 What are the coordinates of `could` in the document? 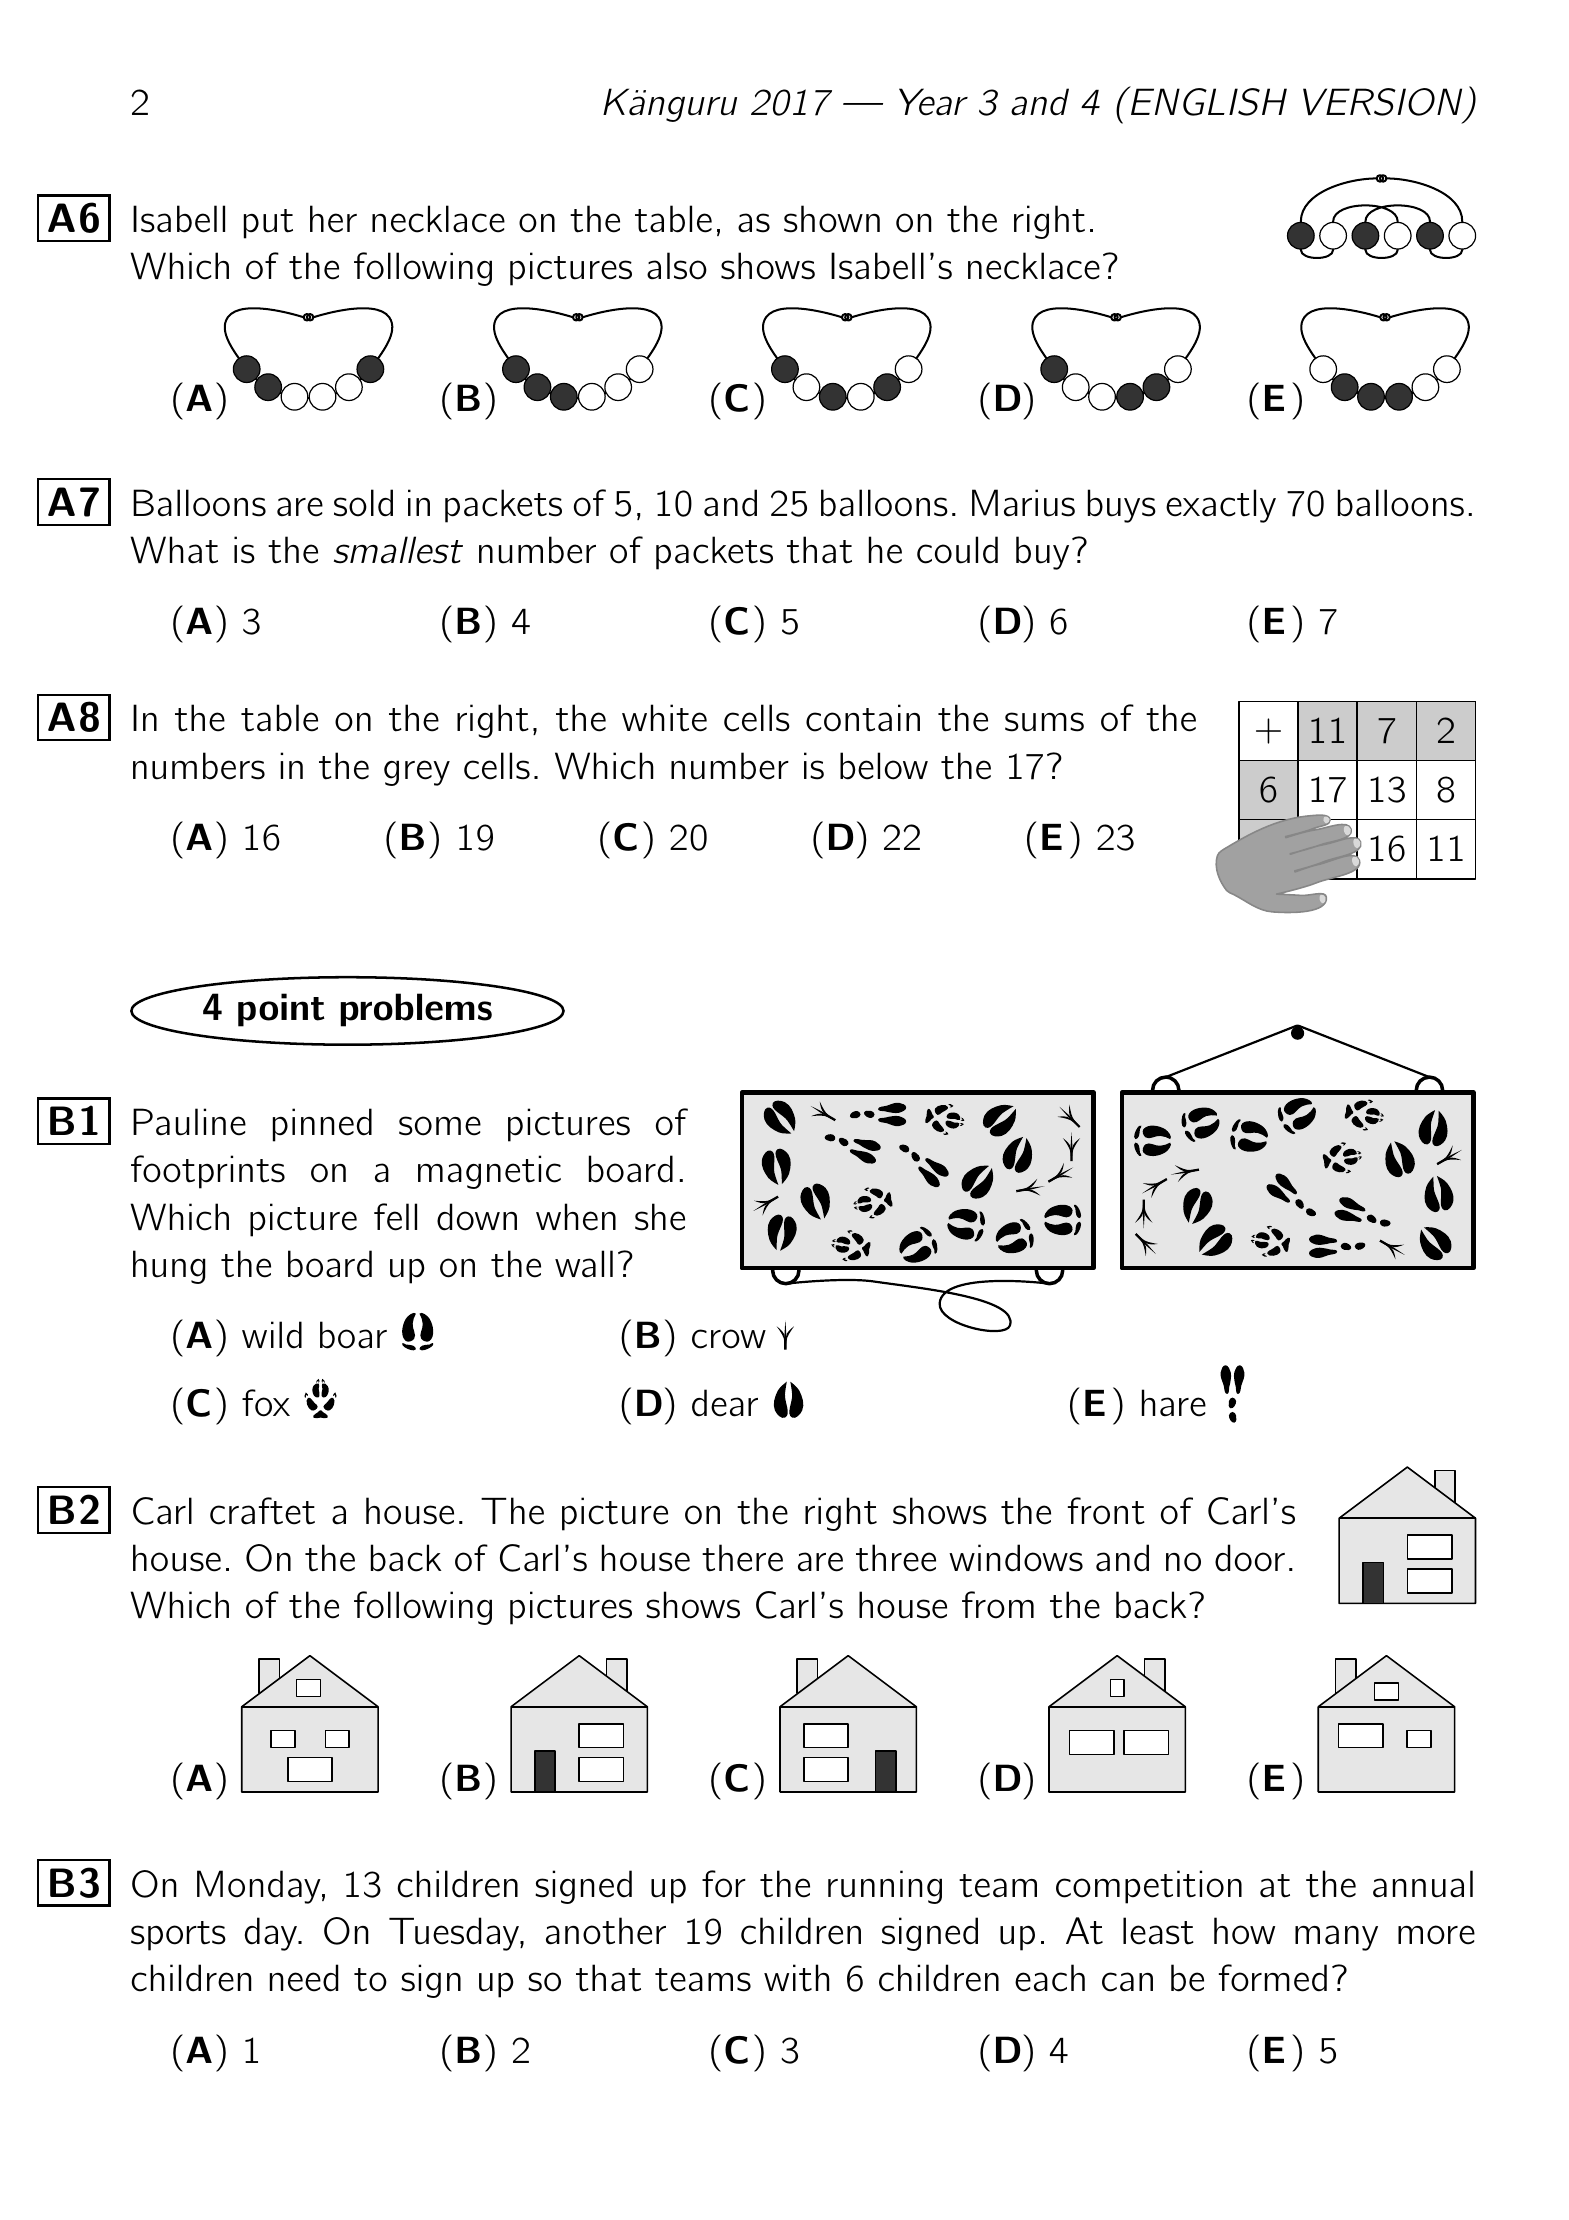 It's located at (957, 550).
